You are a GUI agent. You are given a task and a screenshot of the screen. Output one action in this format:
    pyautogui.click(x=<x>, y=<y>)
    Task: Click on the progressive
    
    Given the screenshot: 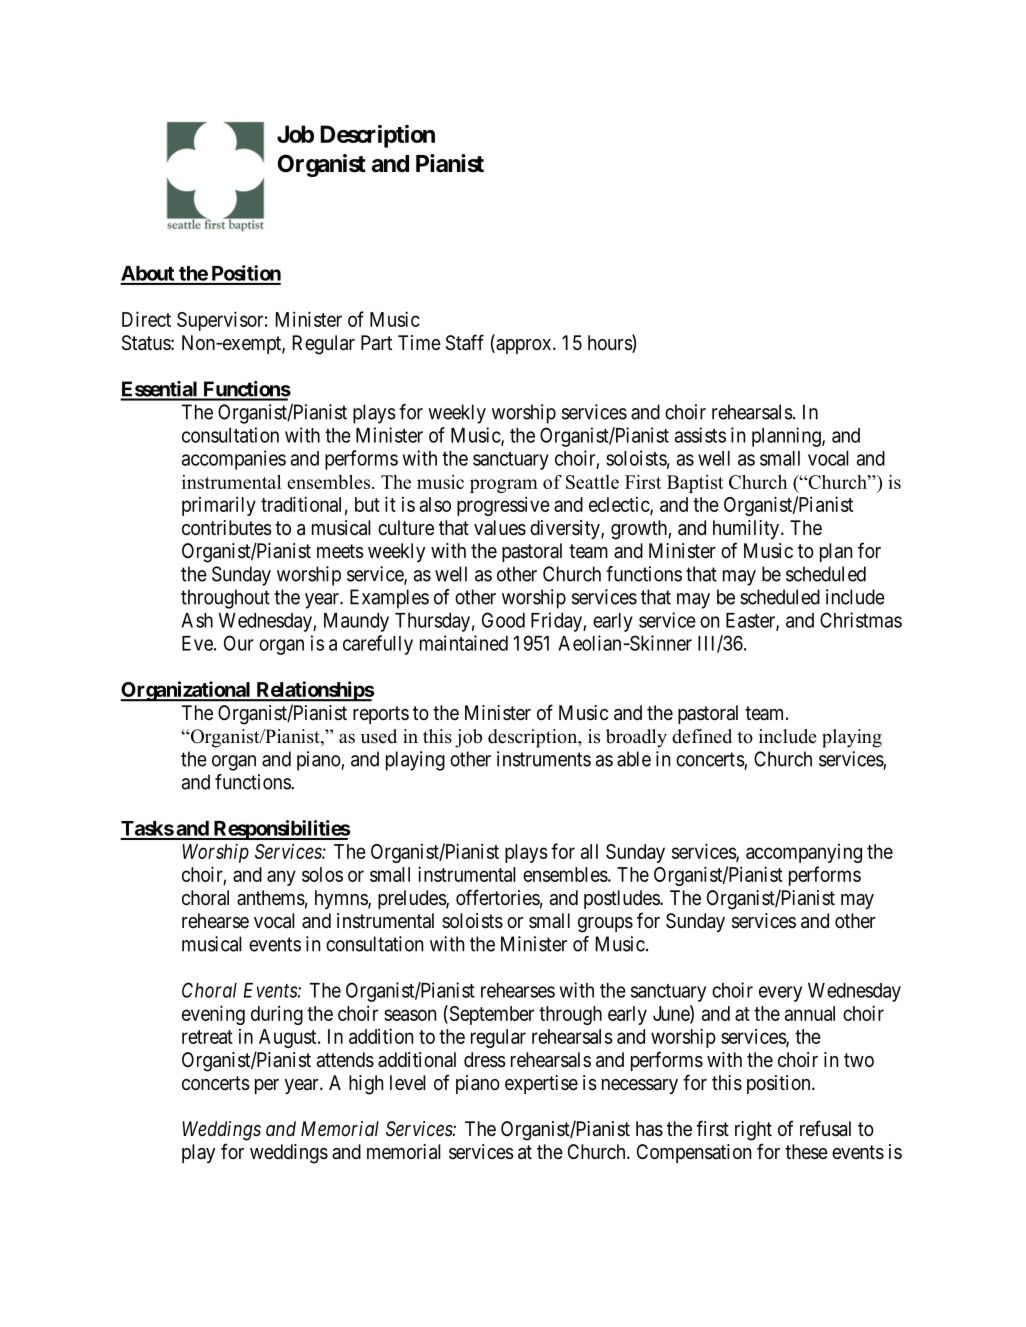 What is the action you would take?
    pyautogui.click(x=503, y=506)
